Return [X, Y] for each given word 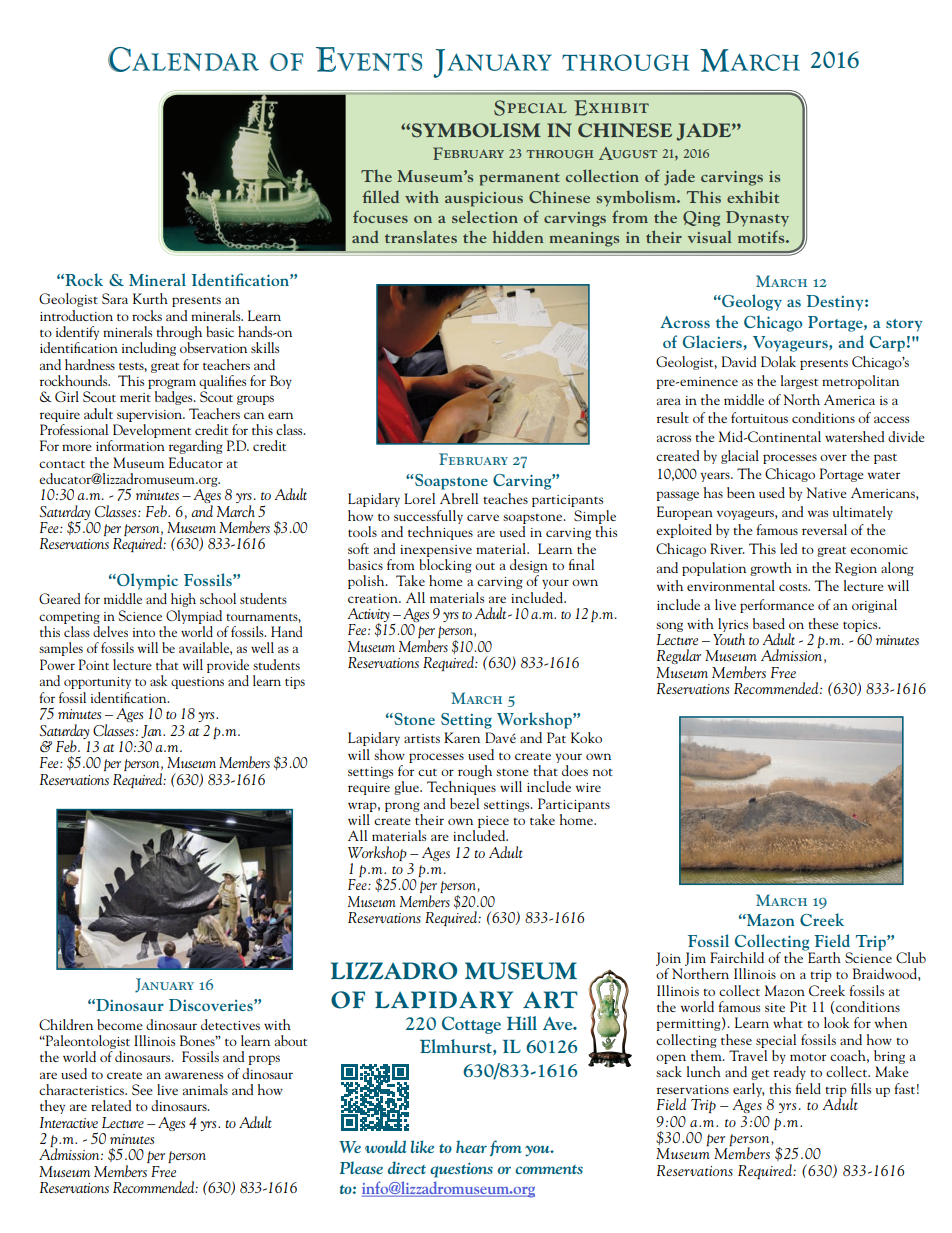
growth [771, 569]
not [603, 772]
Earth [823, 956]
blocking [445, 564]
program [172, 384]
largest [799, 382]
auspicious [484, 199]
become [120, 1024]
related [111, 1105]
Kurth [150, 298]
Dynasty [757, 219]
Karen [462, 737]
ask [159, 680]
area [669, 401]
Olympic [146, 581]
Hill [522, 1023]
